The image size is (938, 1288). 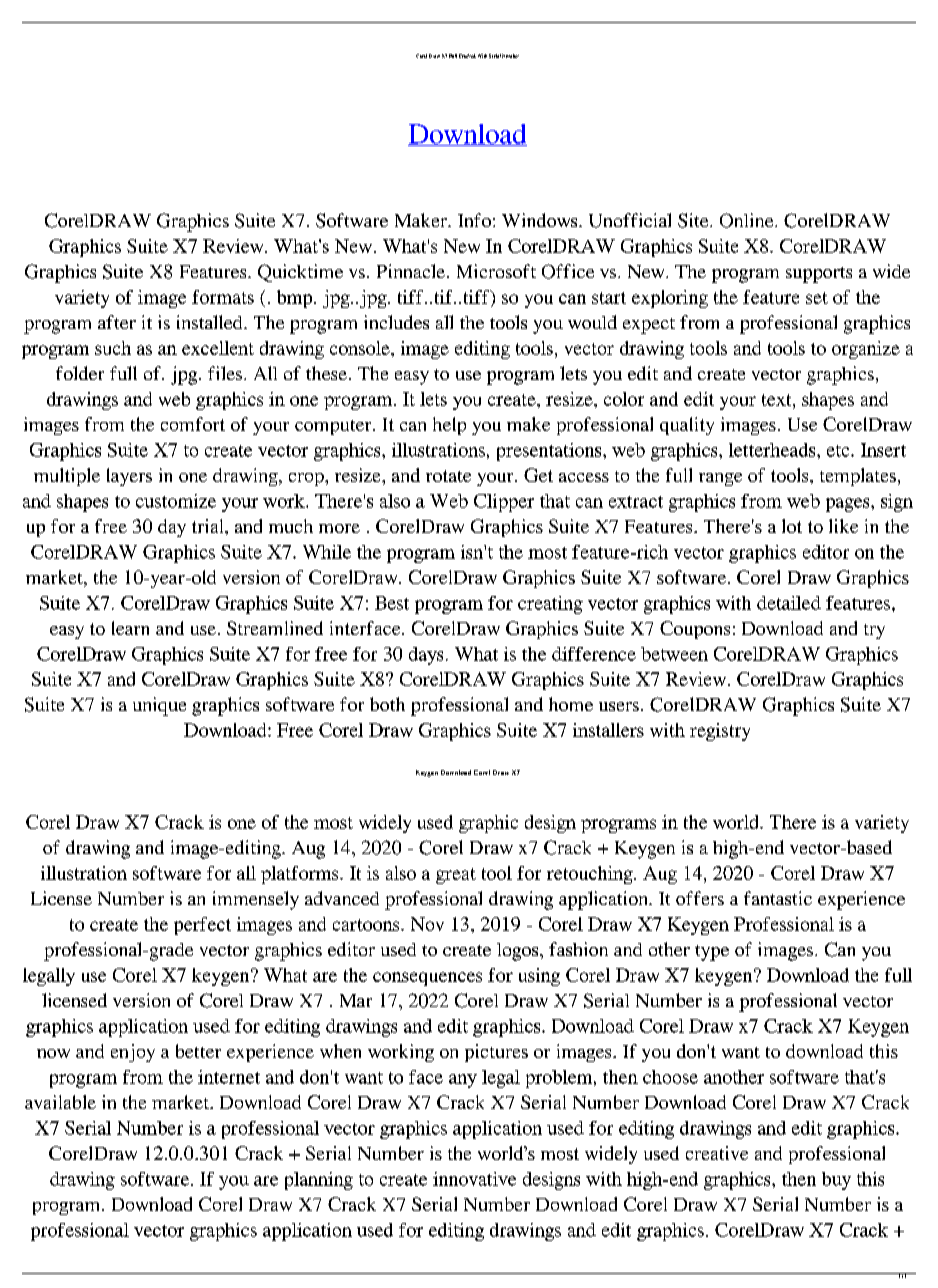 What do you see at coordinates (496, 271) in the image?
I see `Microsoft` at bounding box center [496, 271].
